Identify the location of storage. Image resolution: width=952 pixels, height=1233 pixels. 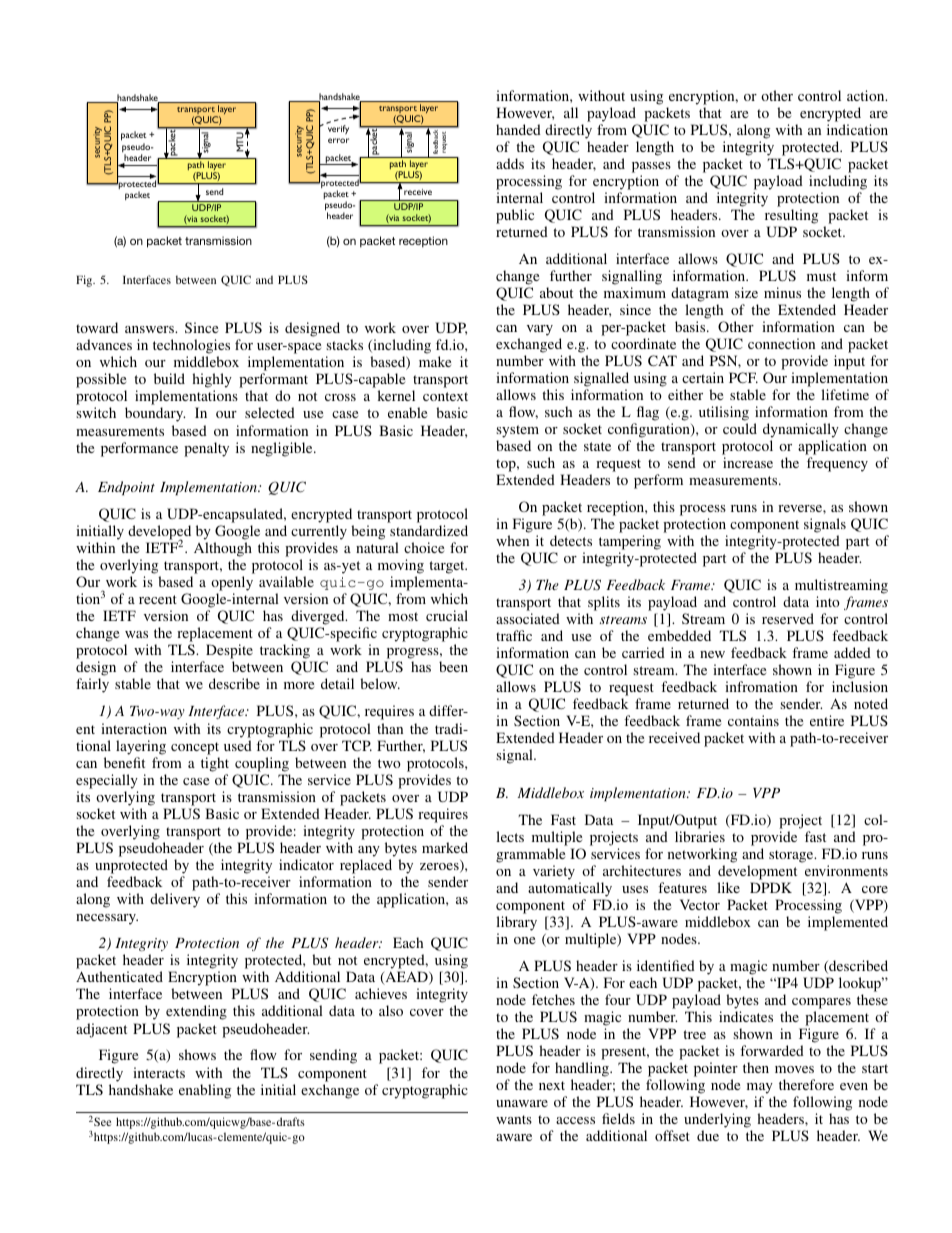
(792, 856).
